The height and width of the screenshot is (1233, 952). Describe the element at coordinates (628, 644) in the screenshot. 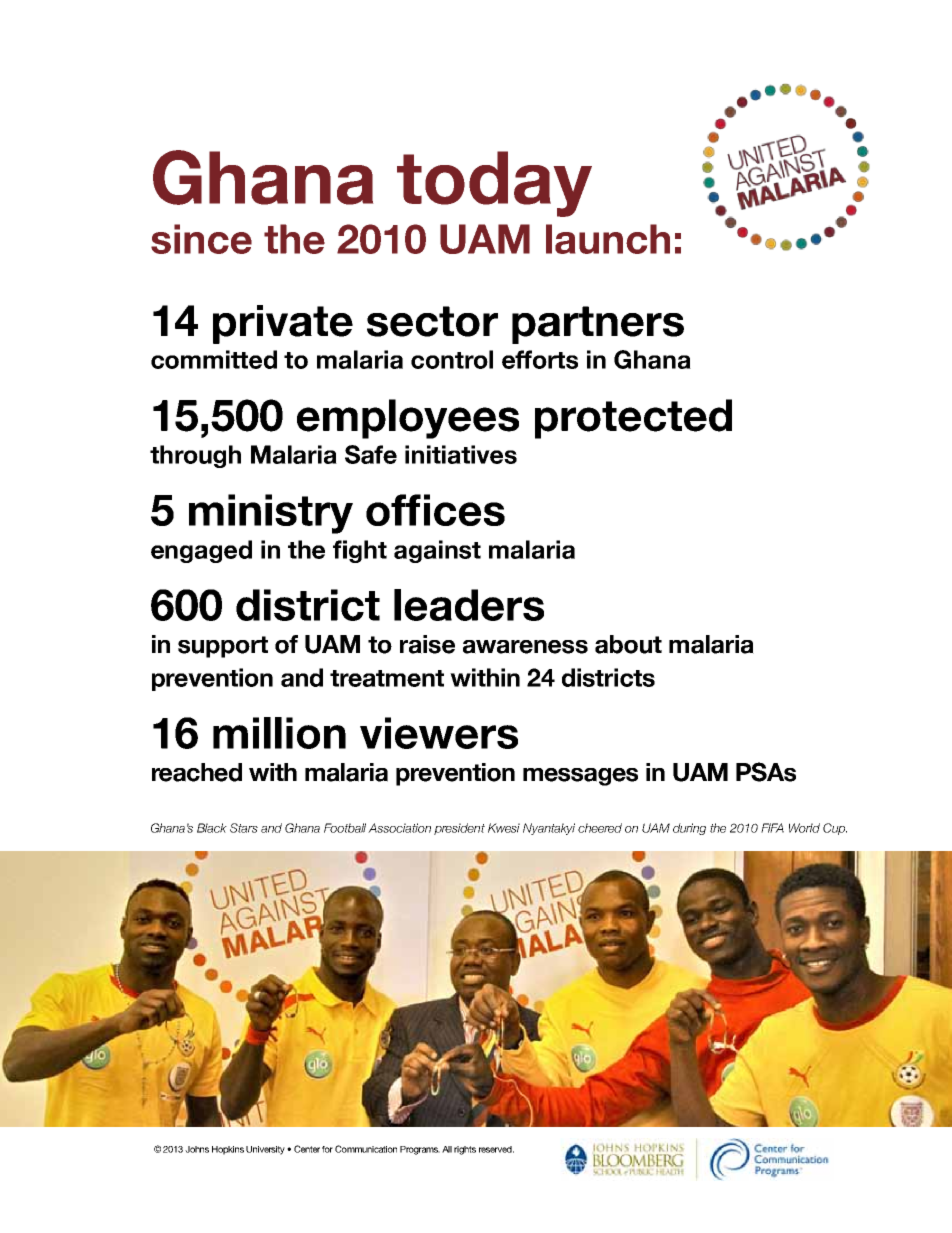

I see `about` at that location.
